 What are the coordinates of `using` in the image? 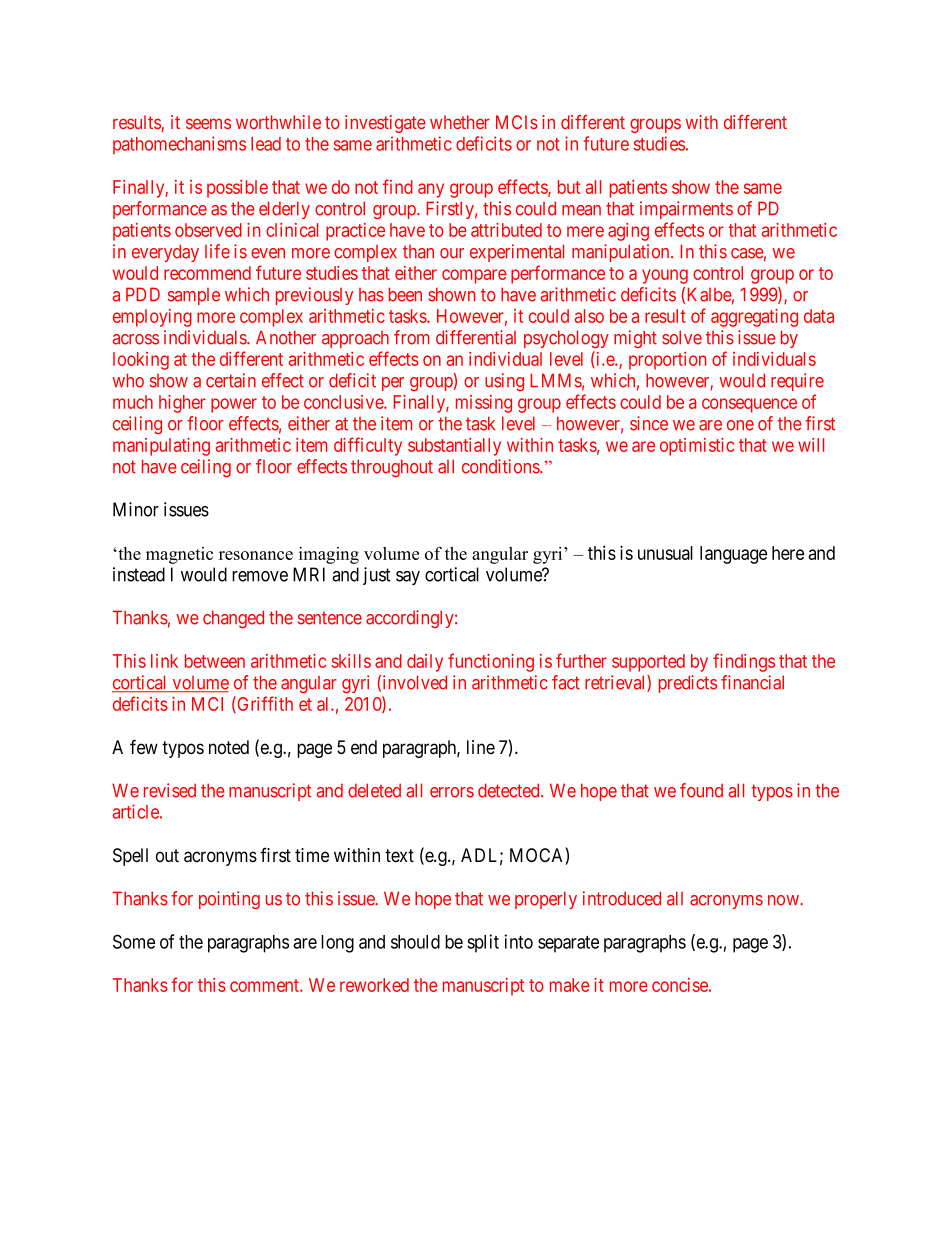 It's located at (504, 382).
